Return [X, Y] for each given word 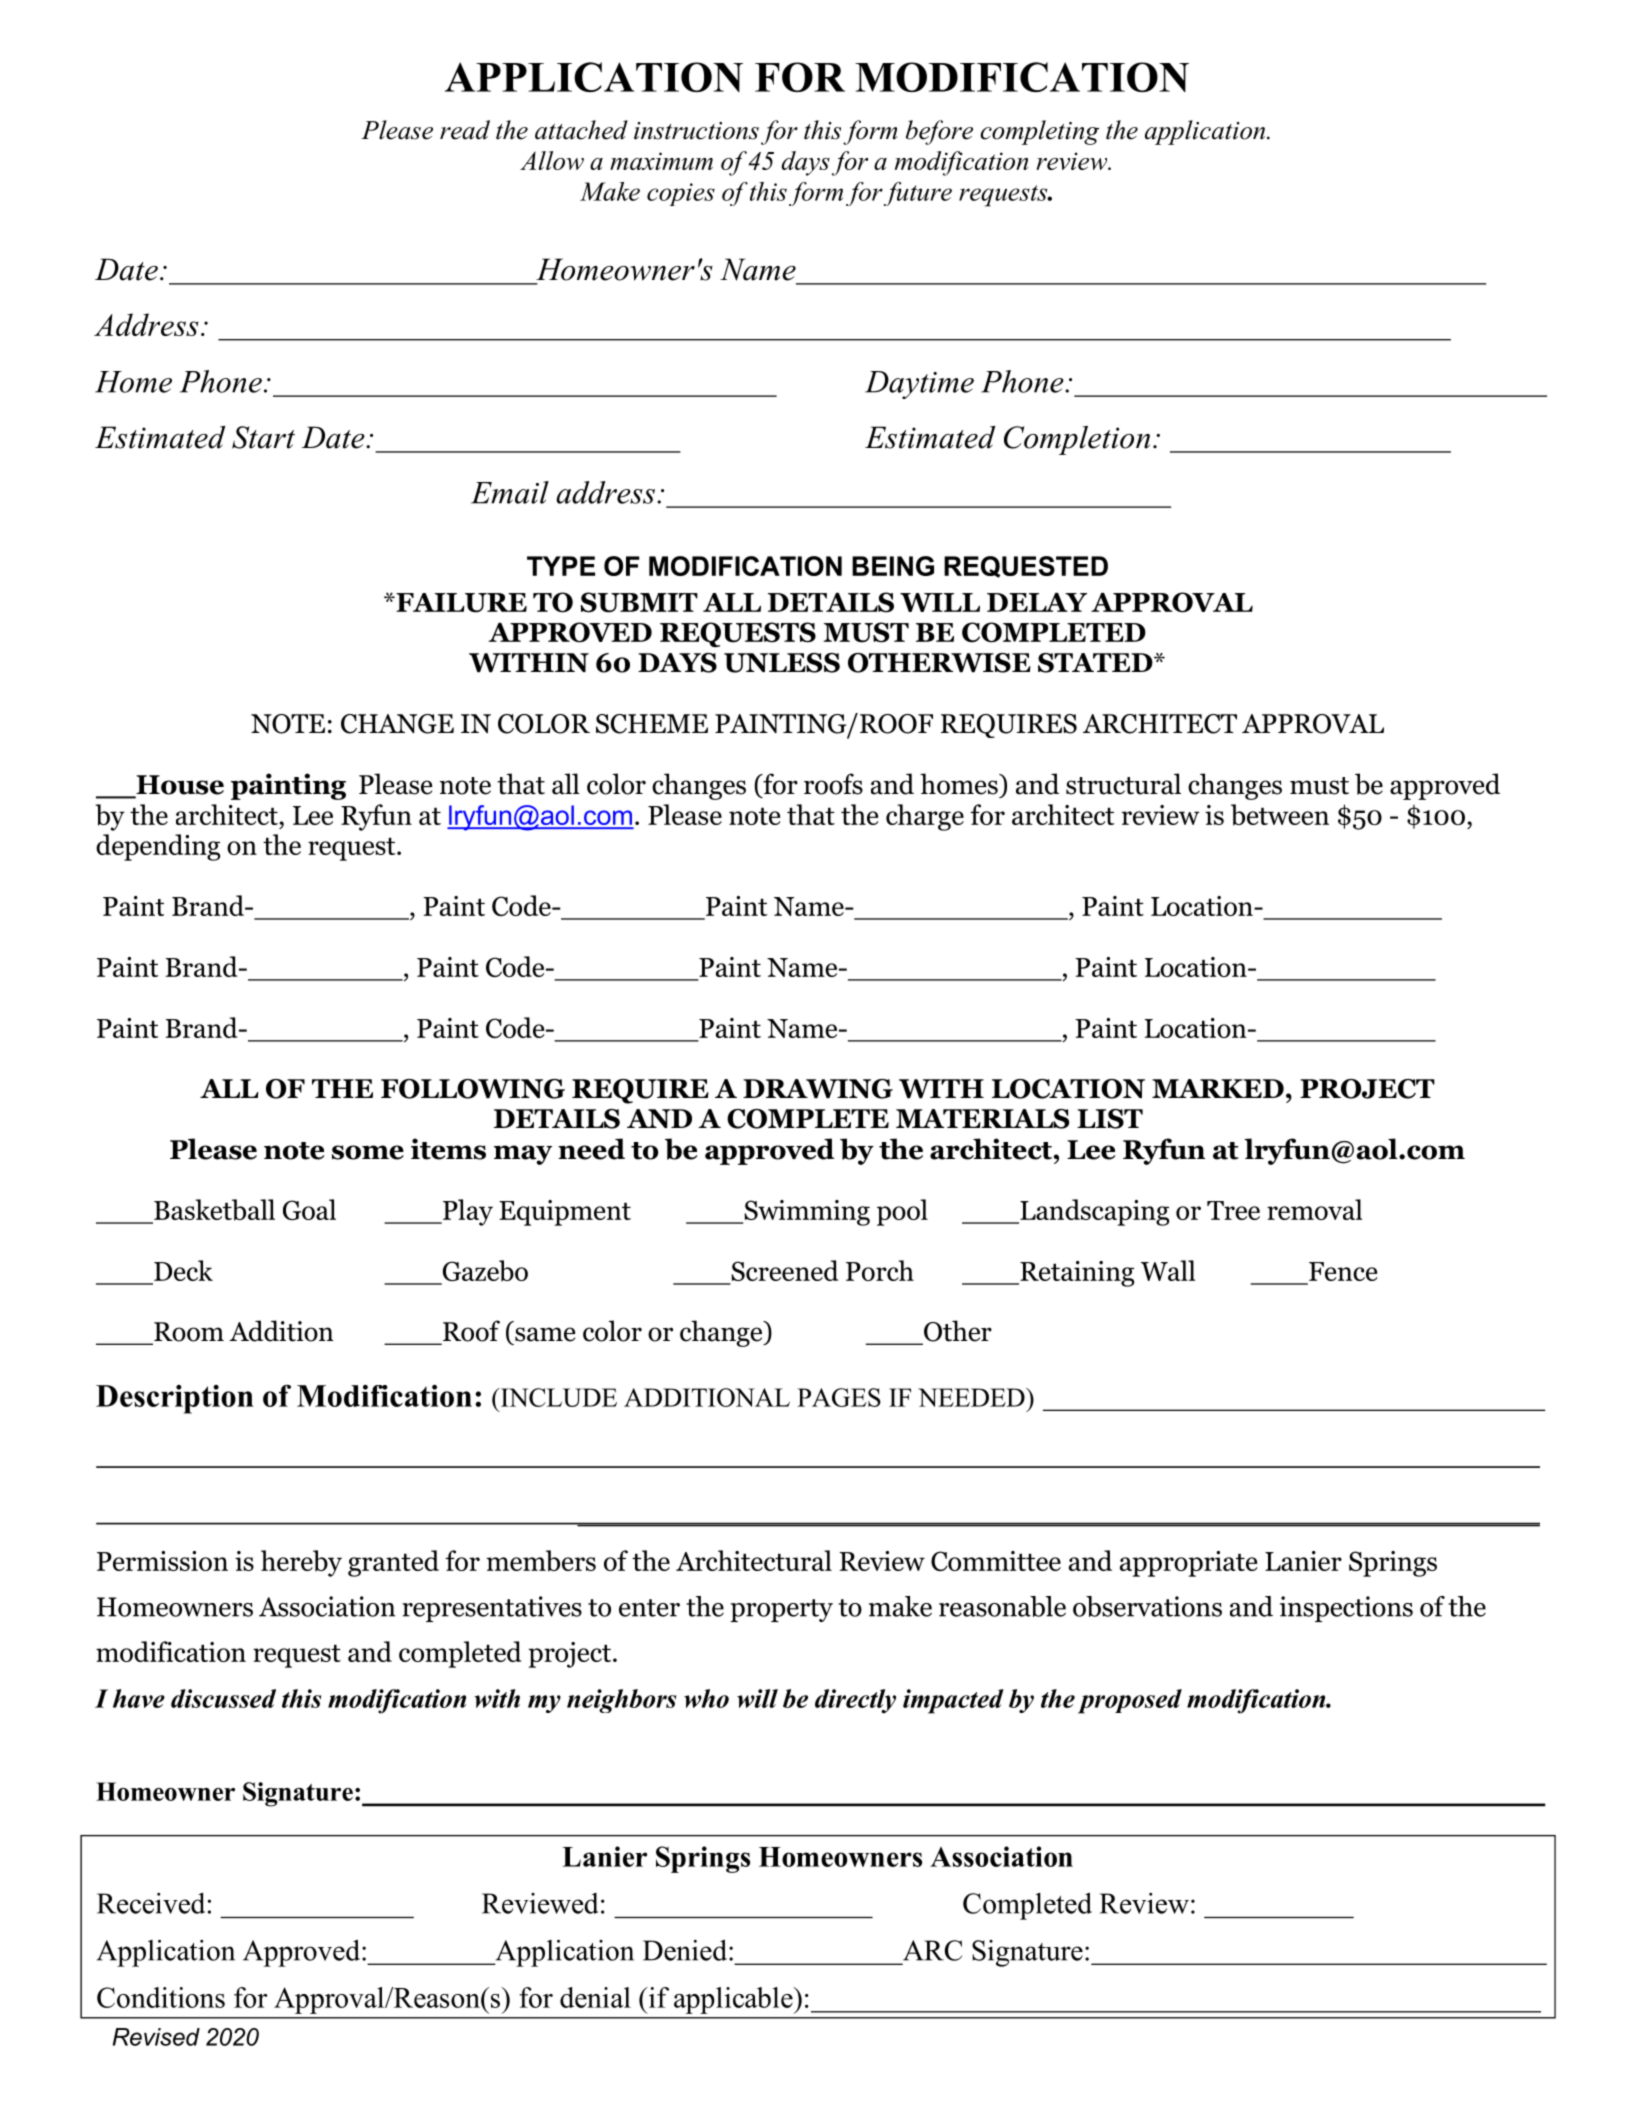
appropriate [1188, 1564]
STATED [1096, 663]
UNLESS [782, 663]
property [781, 1610]
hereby [301, 1563]
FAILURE [460, 603]
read [465, 130]
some [368, 1152]
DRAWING [818, 1089]
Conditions [161, 1997]
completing [1039, 132]
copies [681, 194]
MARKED [1218, 1088]
